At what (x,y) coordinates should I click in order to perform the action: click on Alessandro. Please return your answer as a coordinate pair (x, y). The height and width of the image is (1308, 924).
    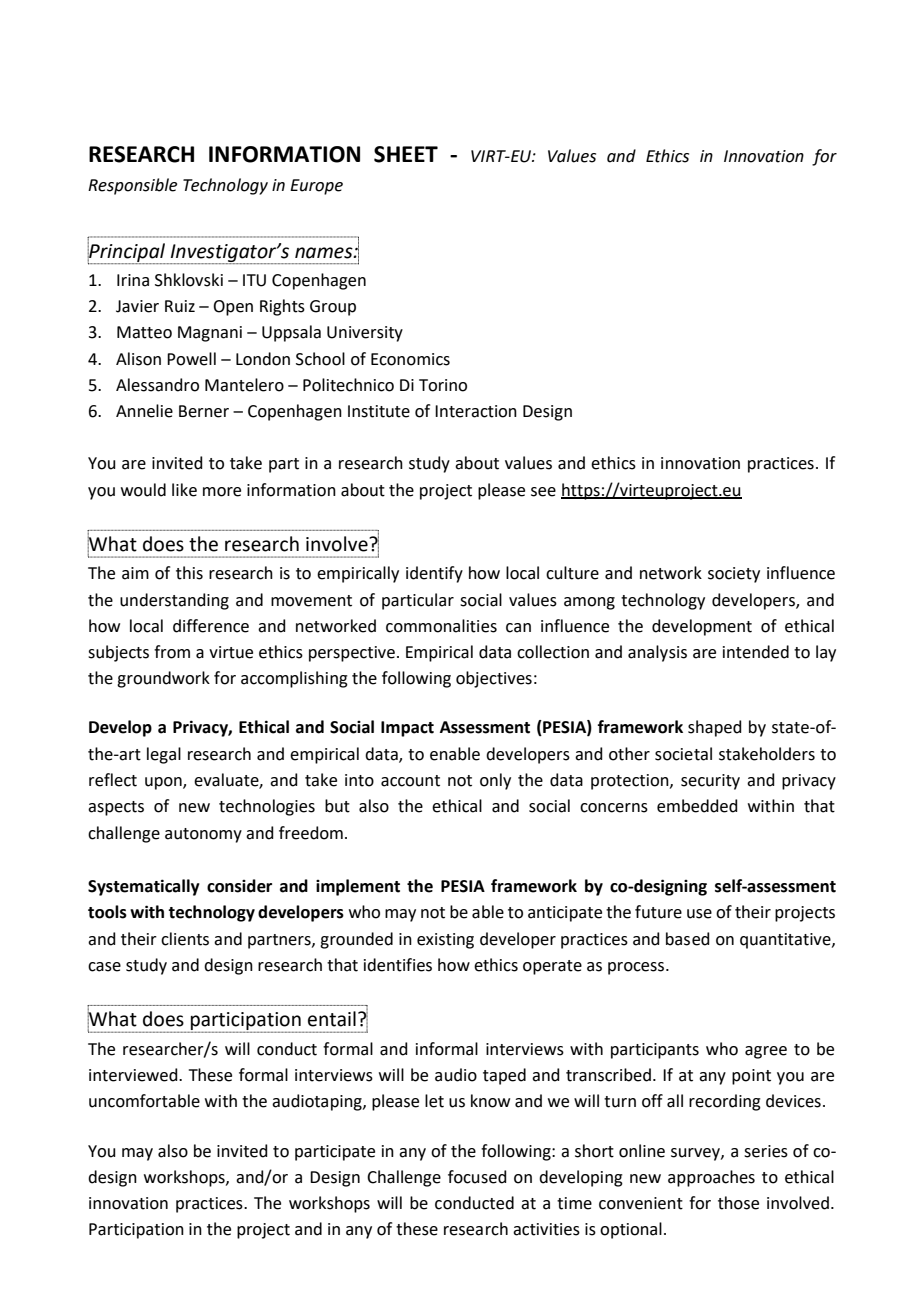
    Looking at the image, I should click on (157, 385).
